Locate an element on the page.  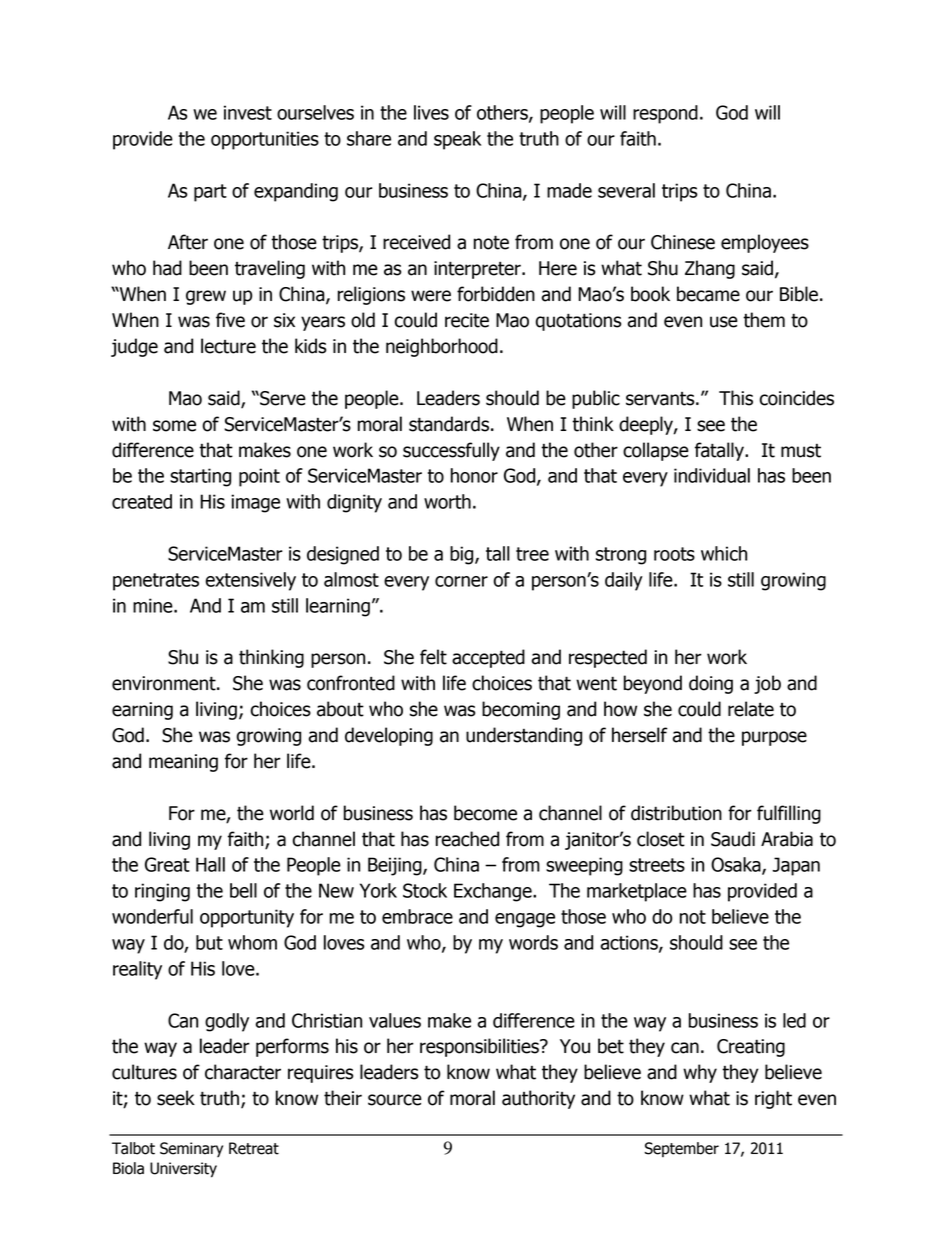
understanding is located at coordinates (524, 736).
